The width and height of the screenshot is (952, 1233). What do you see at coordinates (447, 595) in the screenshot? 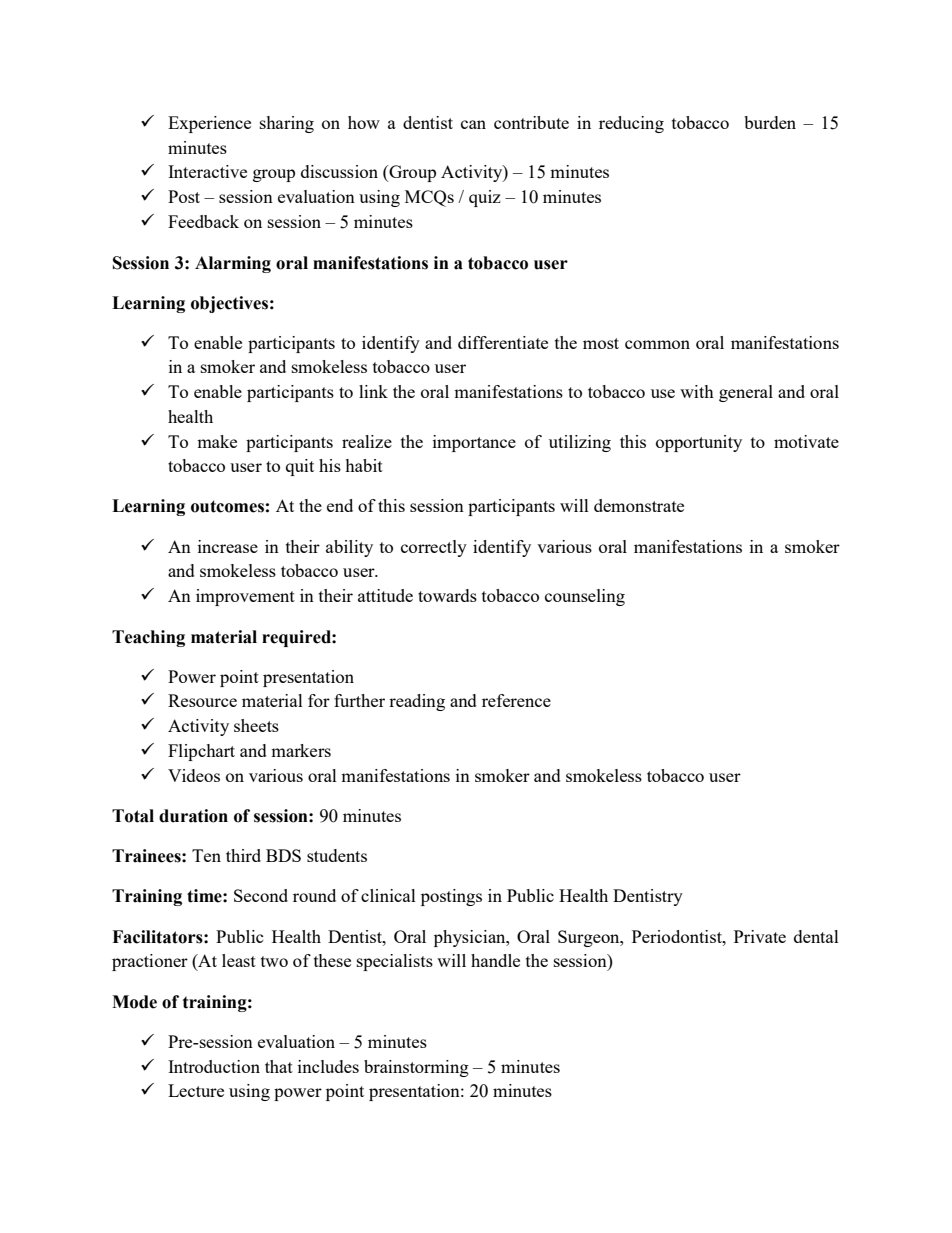
I see `towards` at bounding box center [447, 595].
